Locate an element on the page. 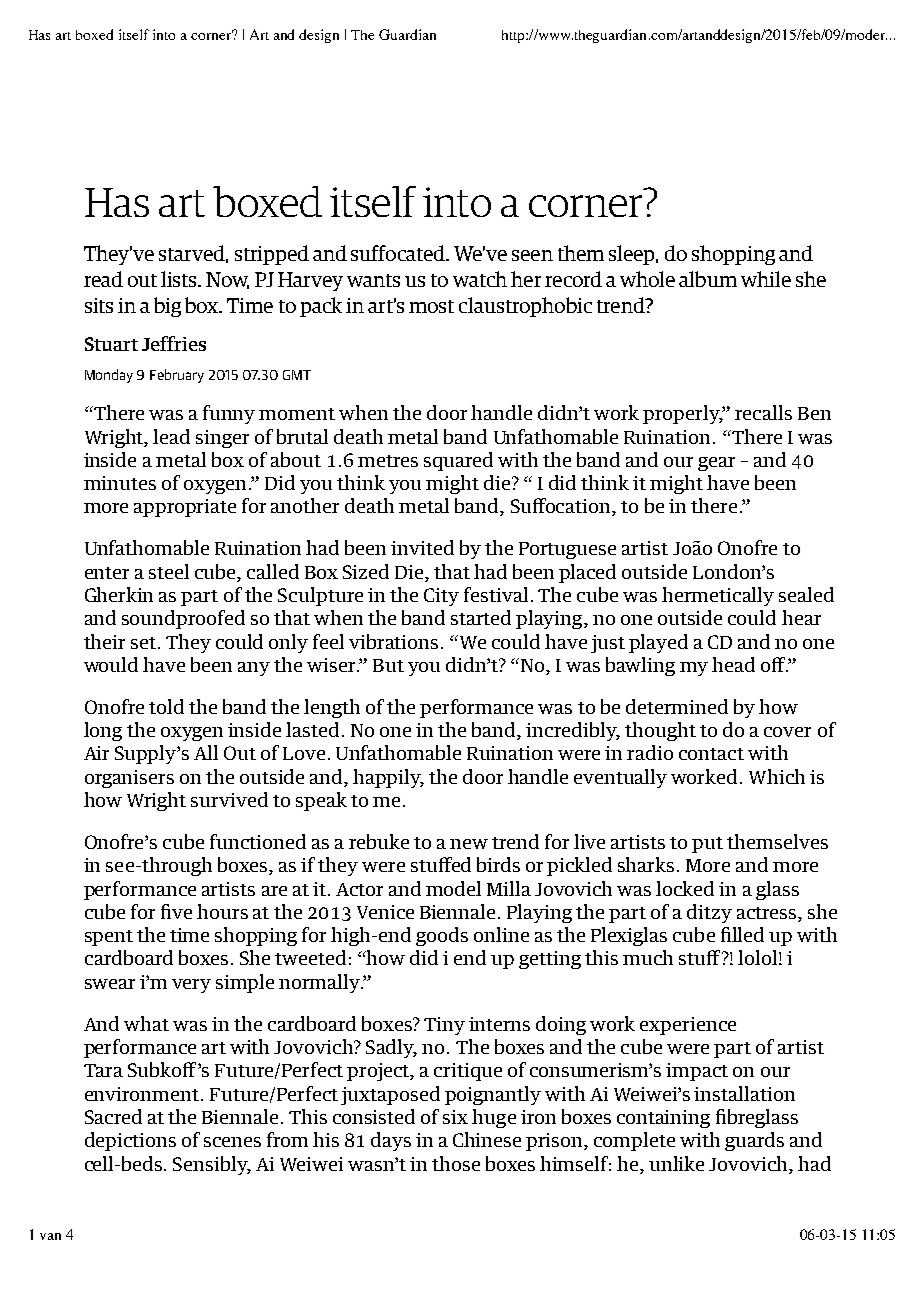  most is located at coordinates (431, 306).
